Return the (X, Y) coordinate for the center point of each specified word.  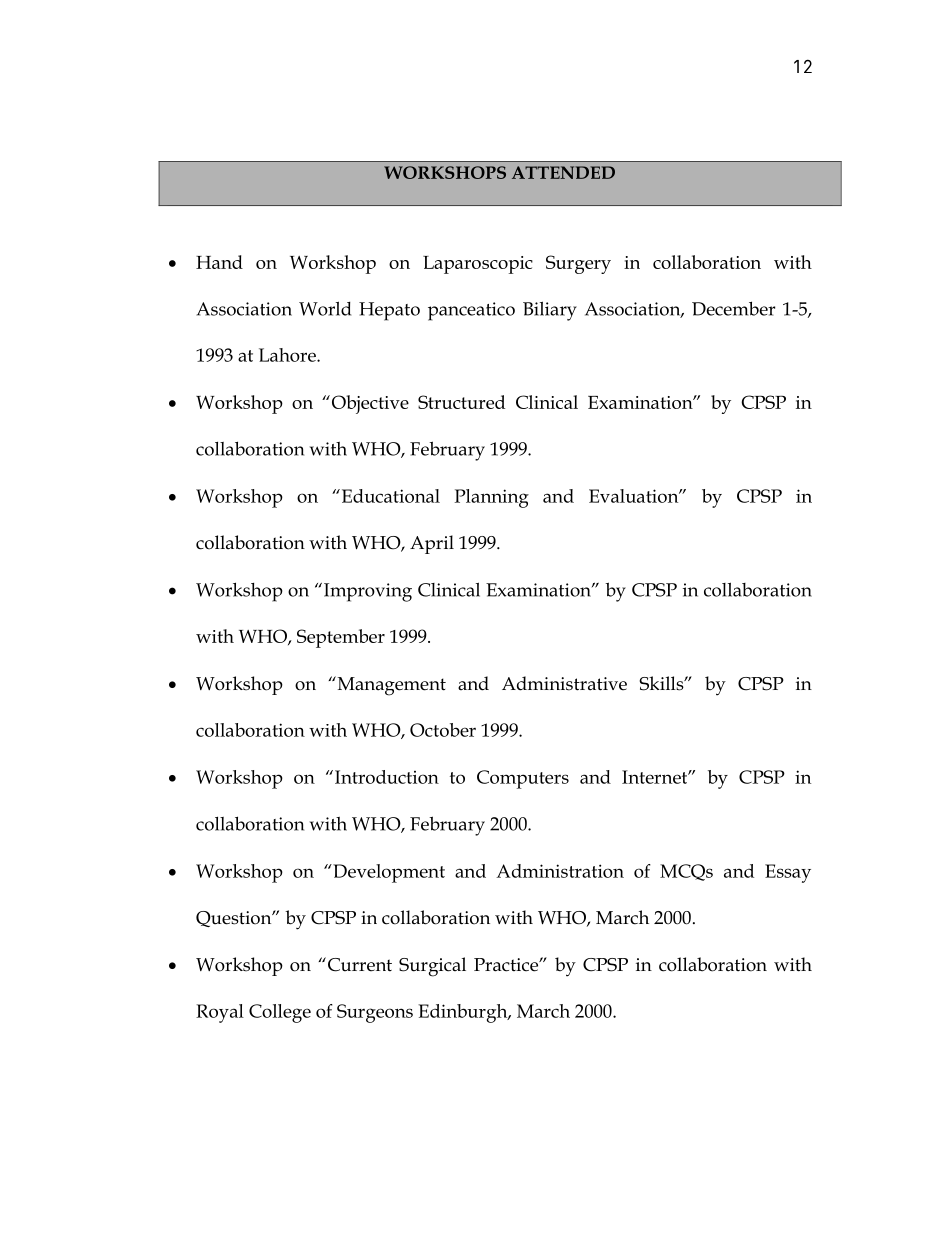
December (733, 308)
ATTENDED (563, 172)
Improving (368, 592)
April (432, 544)
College (280, 1013)
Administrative (564, 683)
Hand (219, 262)
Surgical (432, 967)
